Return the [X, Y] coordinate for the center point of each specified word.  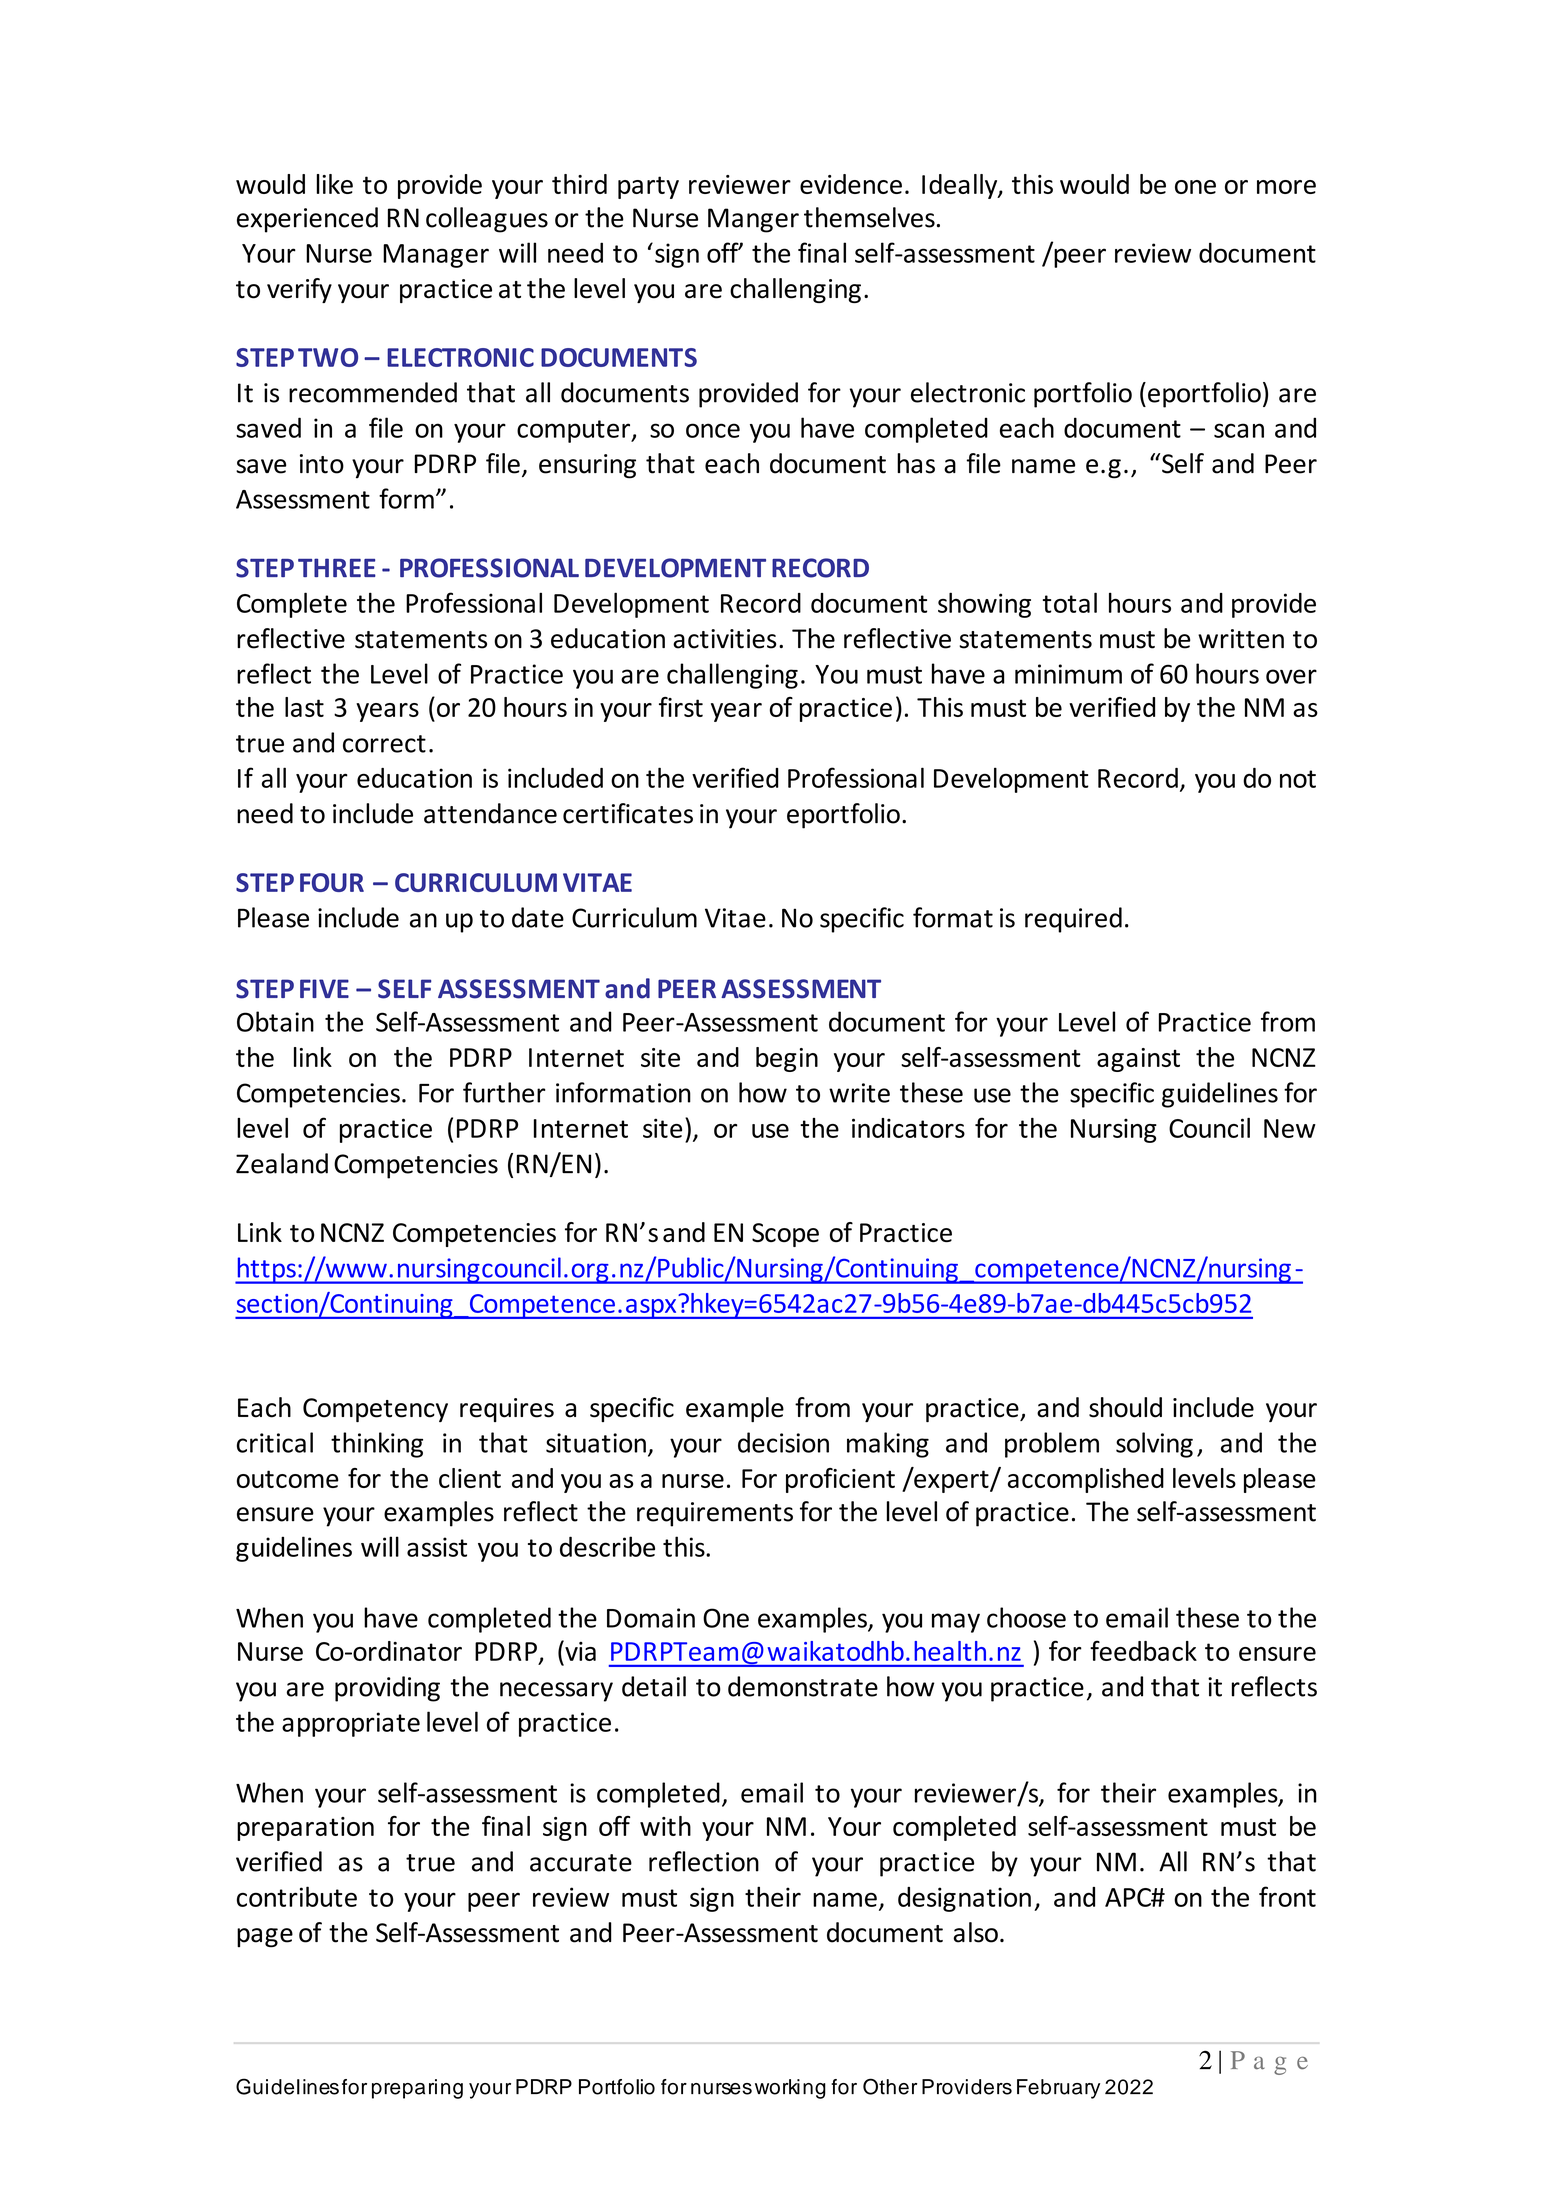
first [681, 707]
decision [783, 1442]
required [1073, 920]
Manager [436, 256]
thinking [377, 1445]
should [1125, 1407]
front [1287, 1896]
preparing [417, 2089]
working [790, 2089]
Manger [753, 220]
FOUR [332, 882]
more [1286, 187]
